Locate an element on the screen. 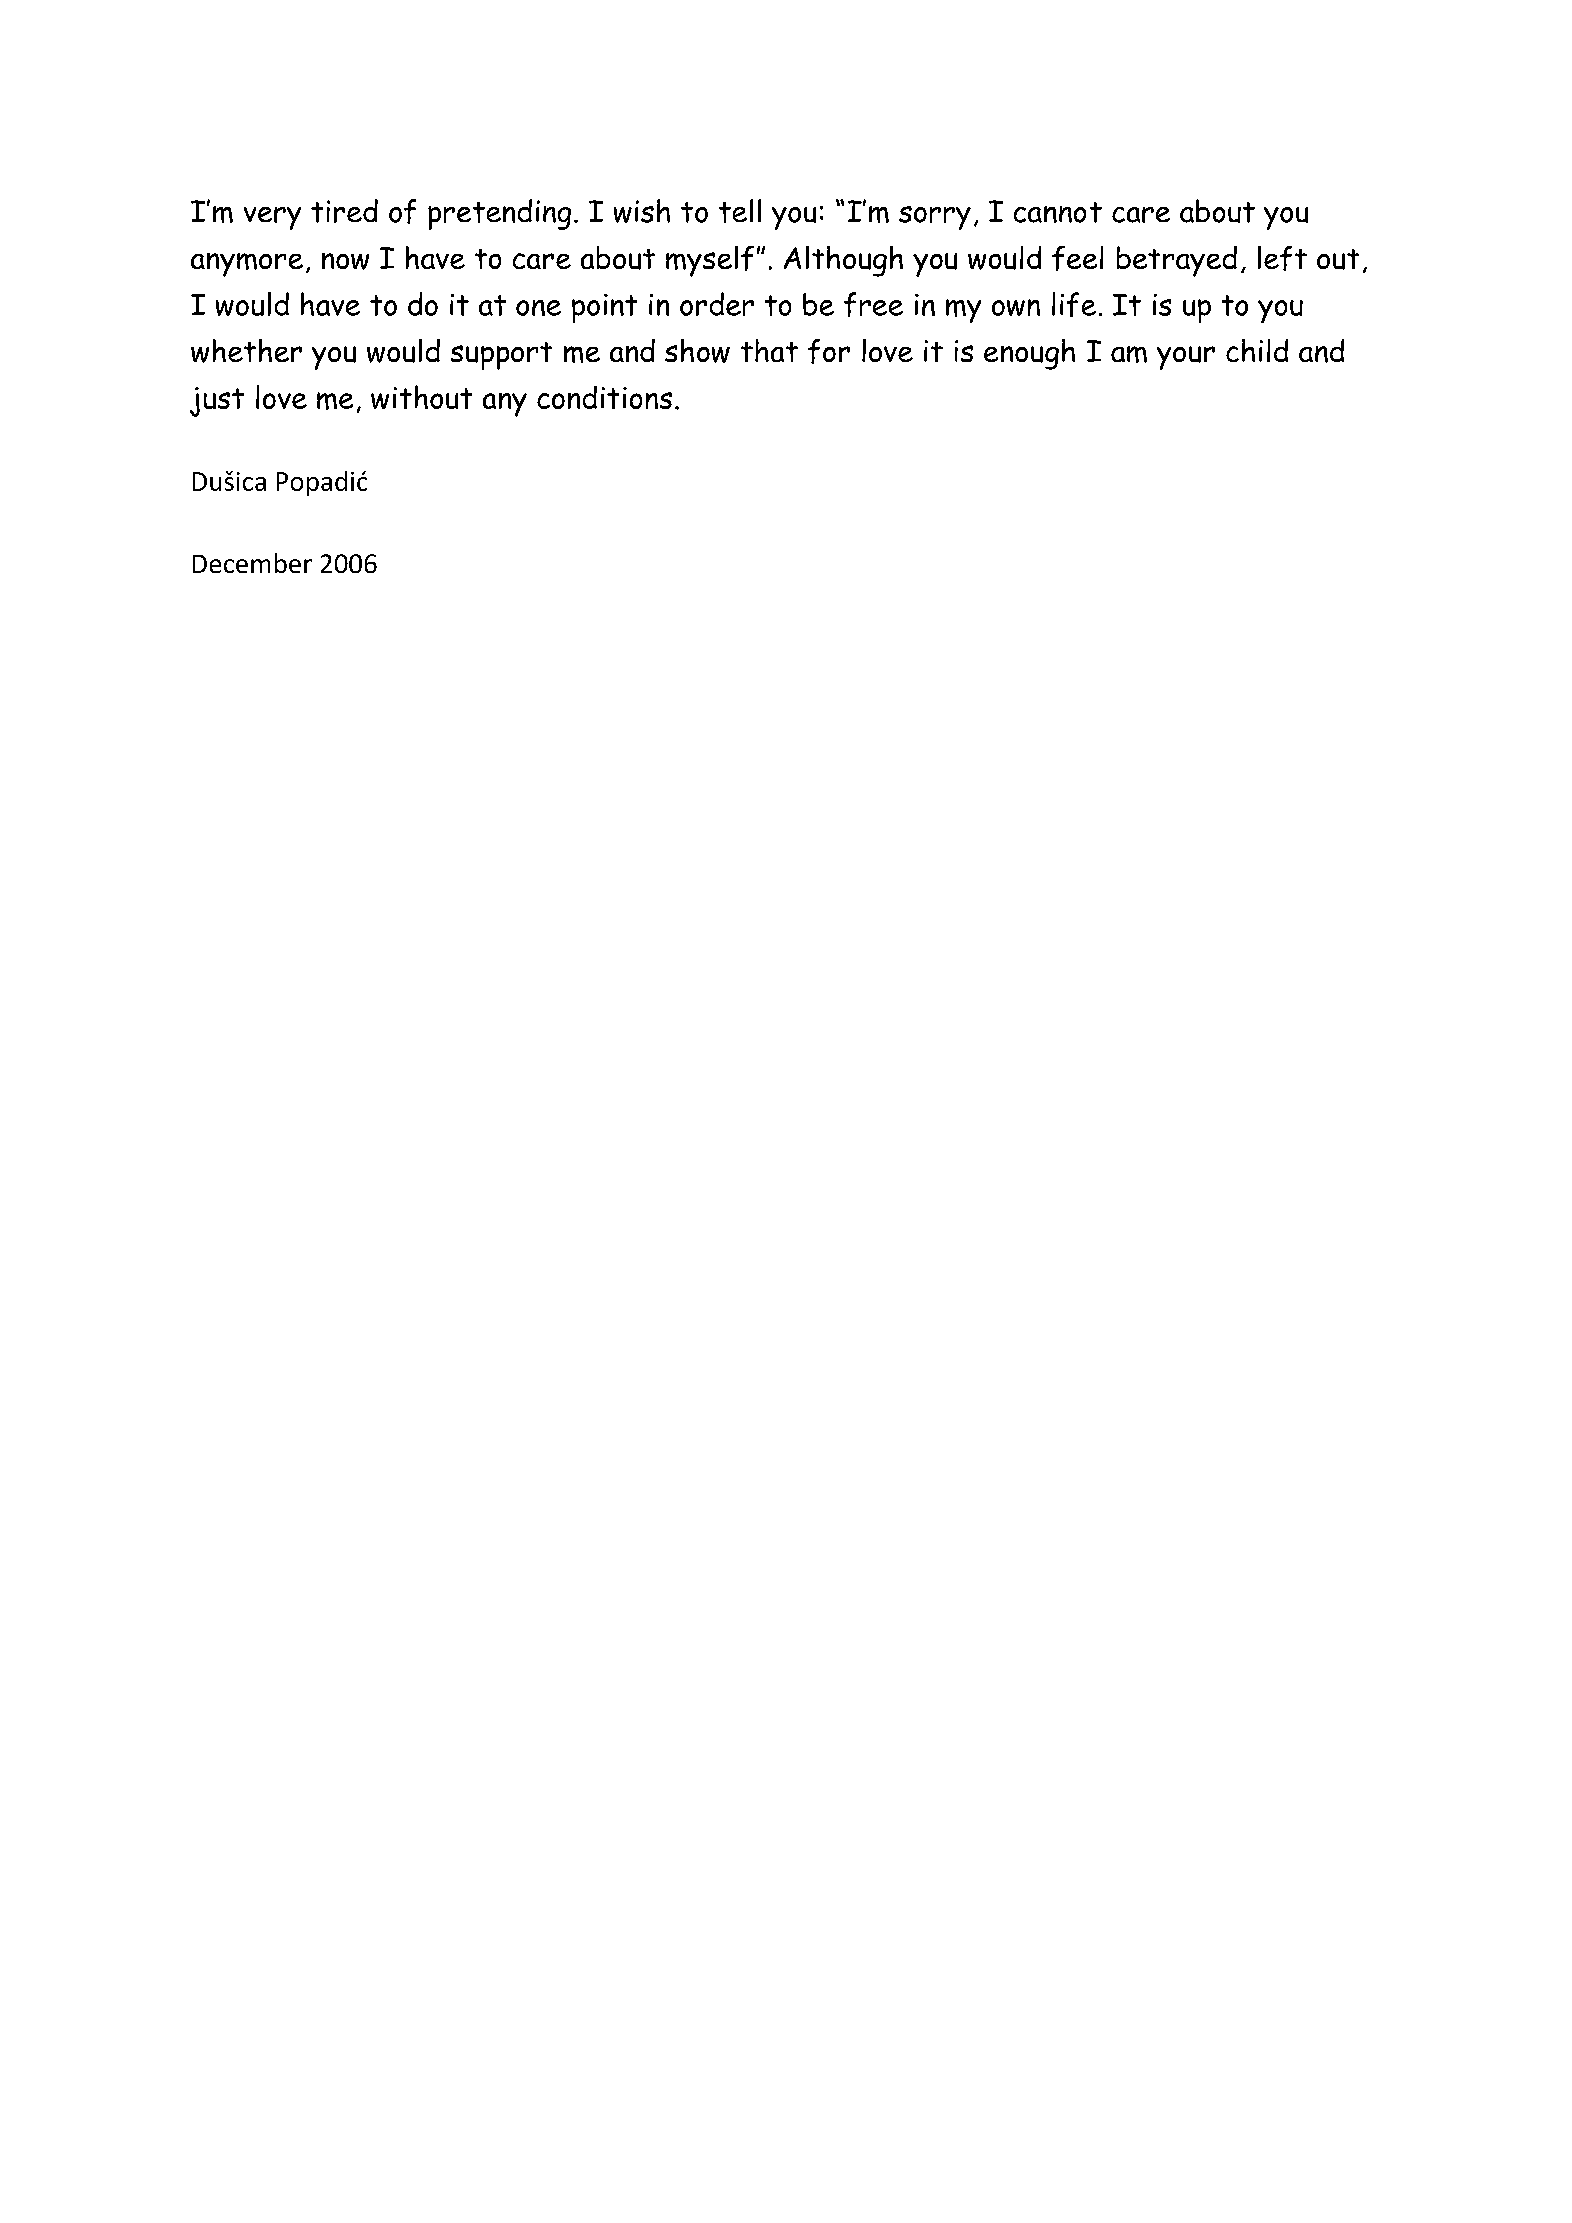 Image resolution: width=1572 pixels, height=2223 pixels. tell is located at coordinates (740, 211).
